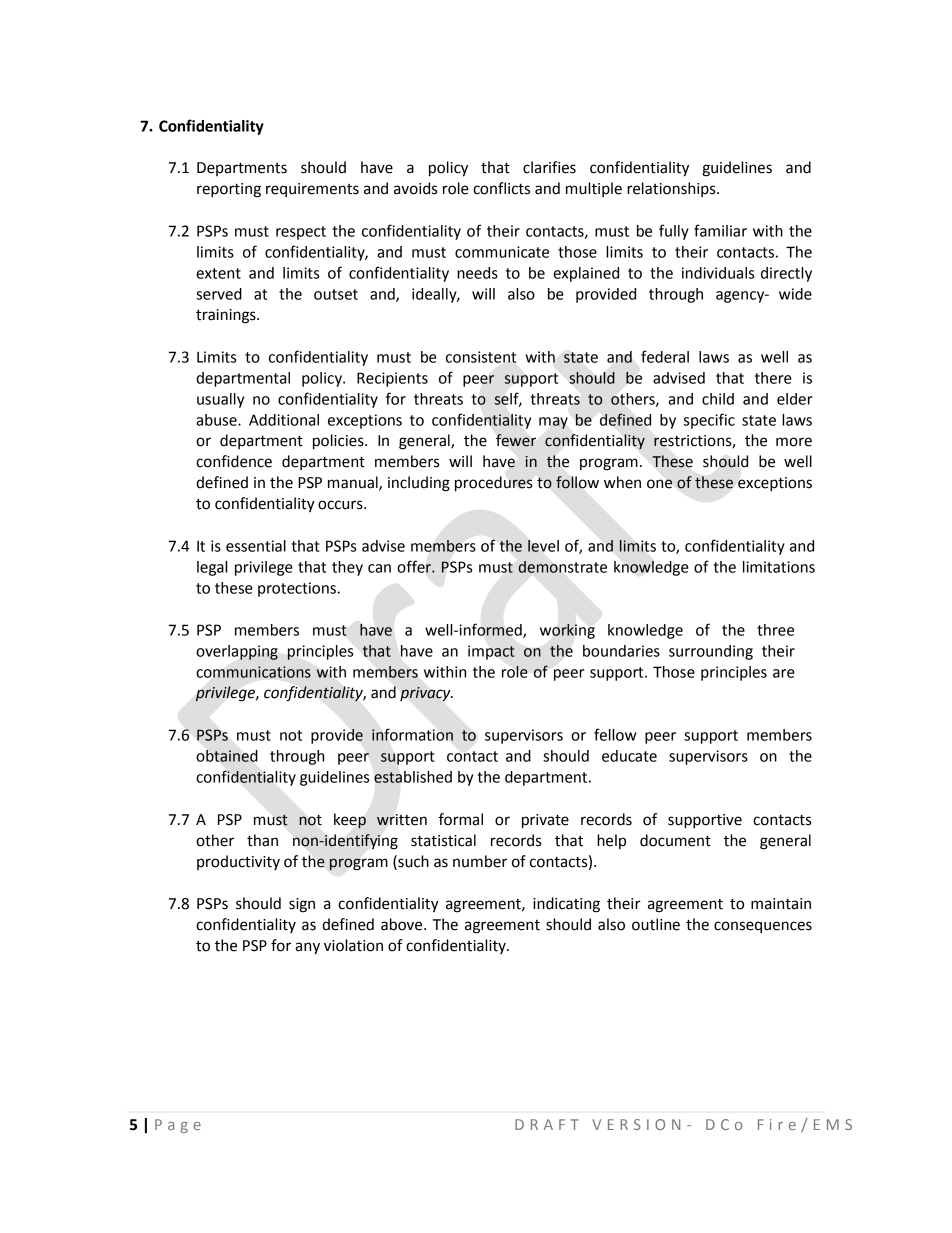 The height and width of the screenshot is (1233, 952). I want to click on consequences, so click(763, 927).
